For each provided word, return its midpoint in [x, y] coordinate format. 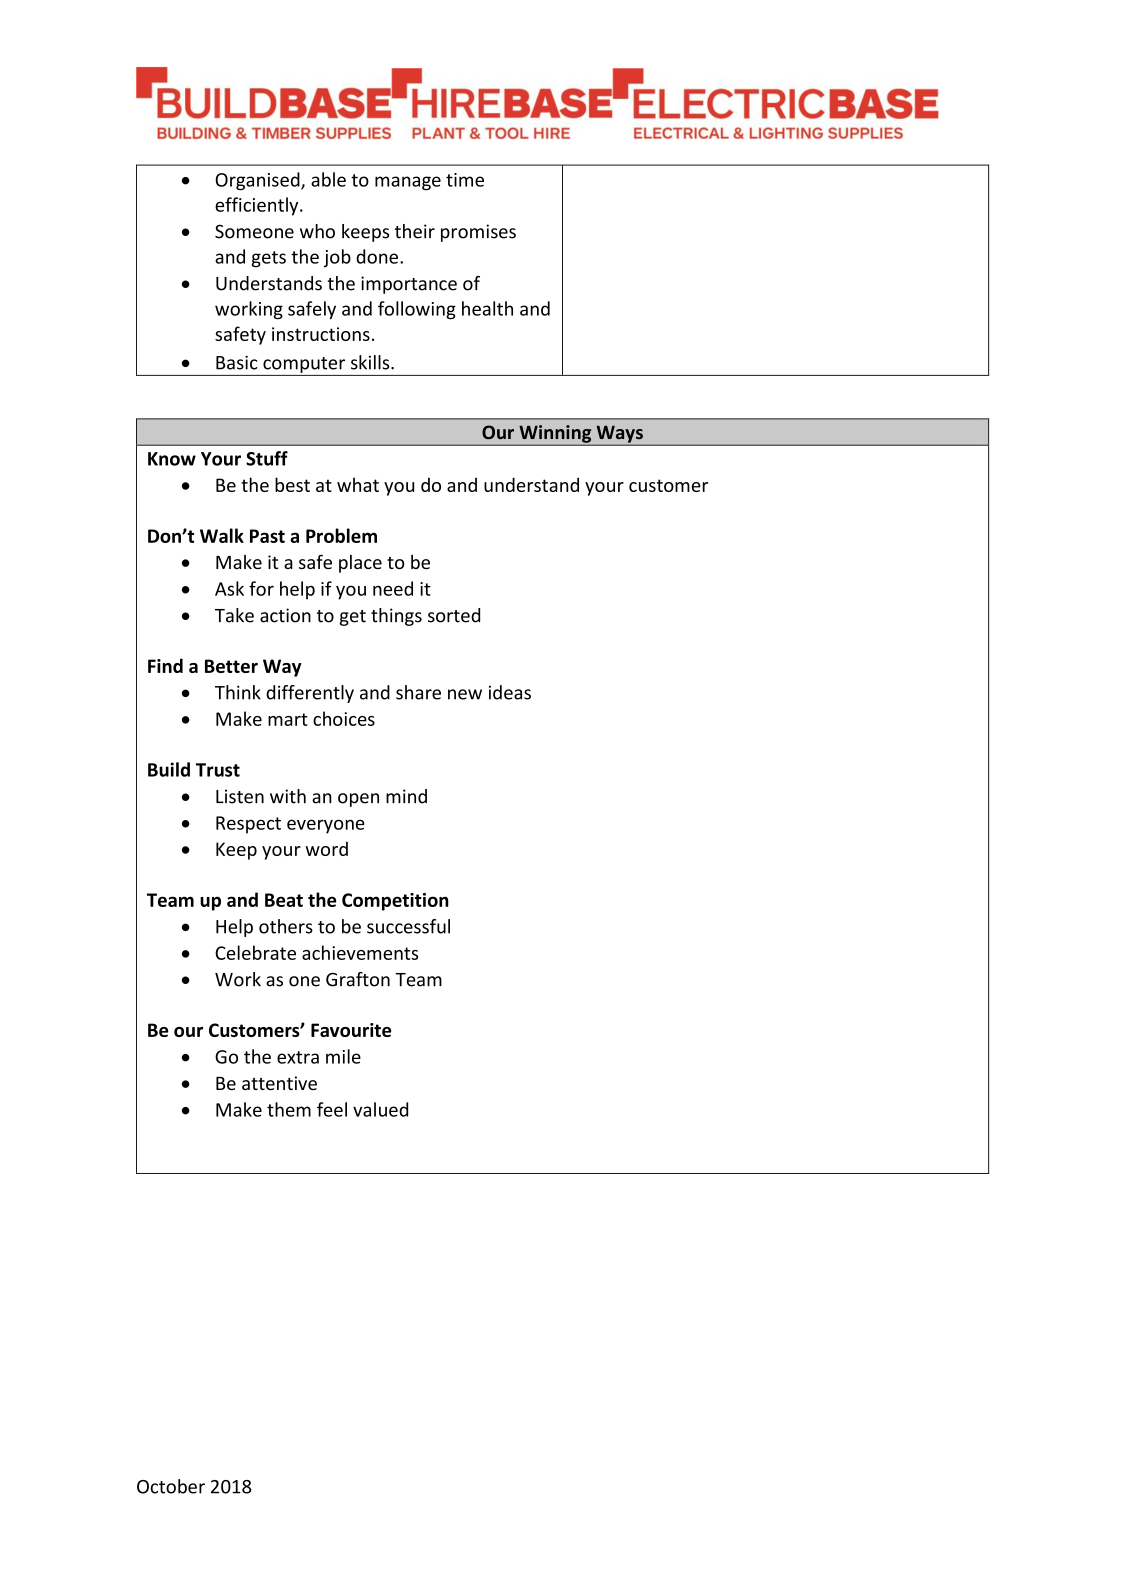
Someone [254, 231]
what [358, 484]
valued [380, 1109]
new [465, 694]
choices [344, 718]
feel [332, 1109]
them [289, 1109]
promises [478, 233]
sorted [454, 615]
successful [408, 926]
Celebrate [255, 952]
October [171, 1486]
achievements [360, 952]
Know [172, 459]
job [337, 258]
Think [238, 692]
